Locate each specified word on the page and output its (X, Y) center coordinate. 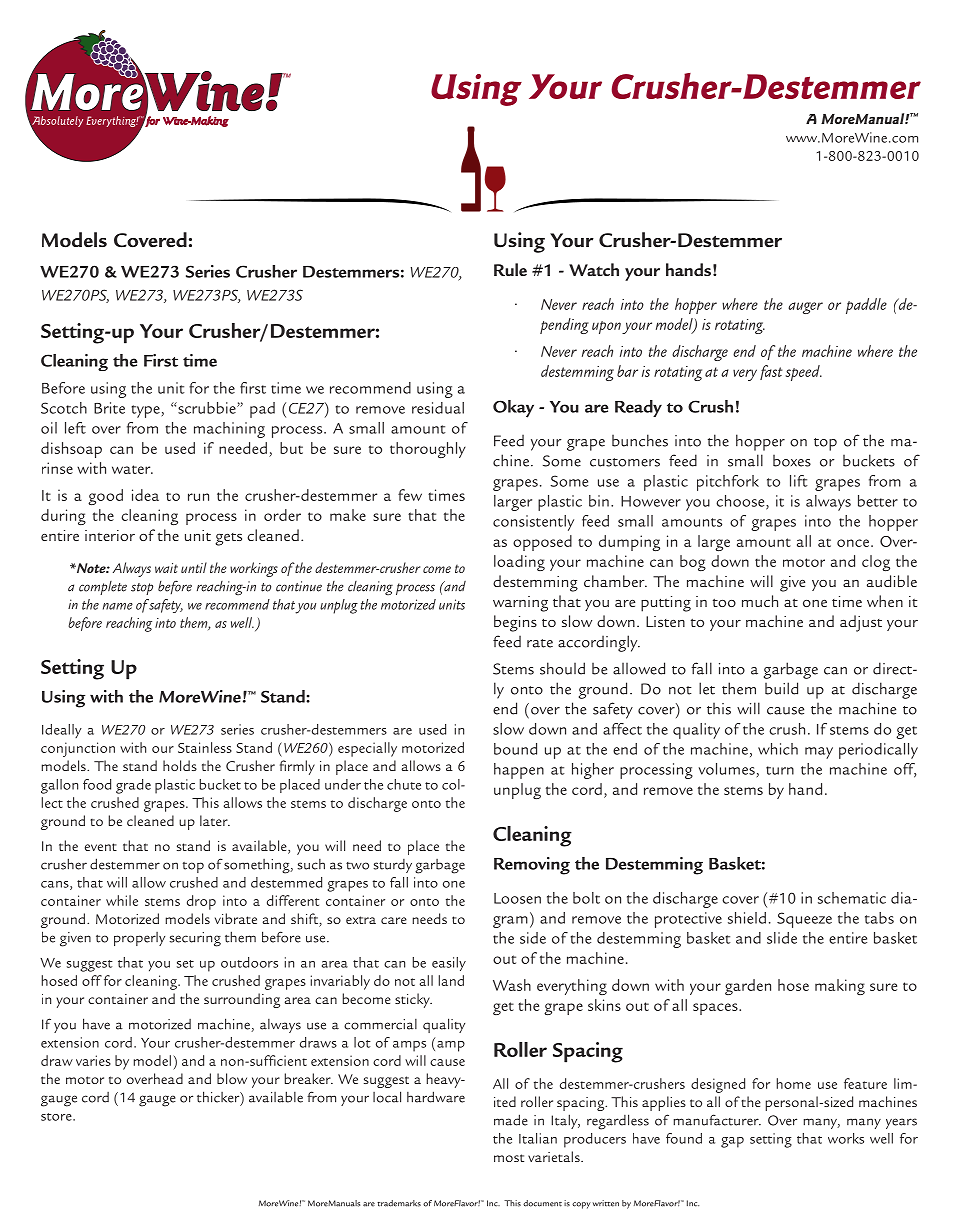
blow (232, 1078)
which (778, 749)
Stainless (205, 747)
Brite (109, 408)
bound (515, 749)
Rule (510, 269)
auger (805, 308)
